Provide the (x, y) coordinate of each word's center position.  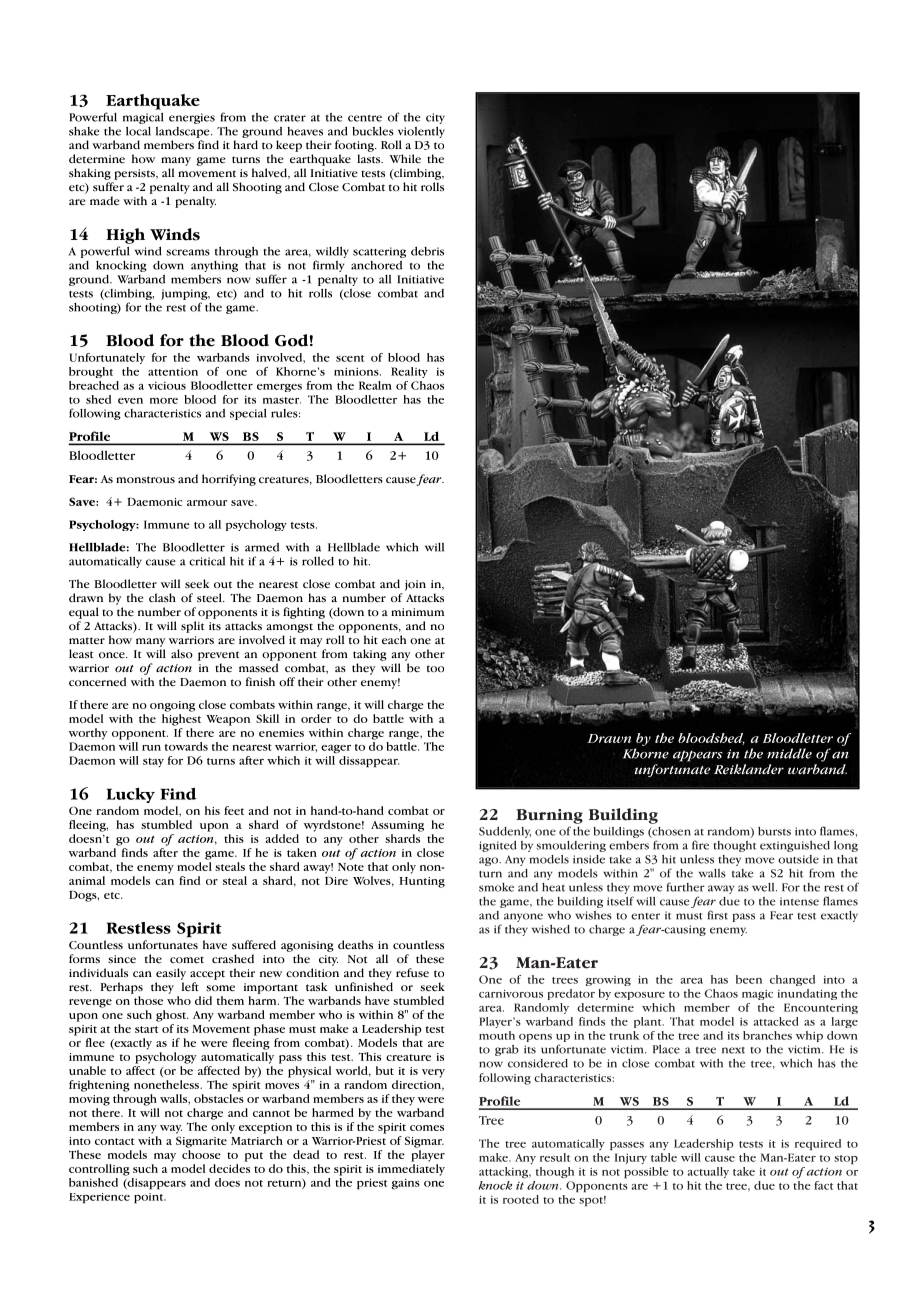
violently (421, 132)
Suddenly (505, 832)
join (415, 585)
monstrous (145, 480)
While (405, 159)
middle (789, 753)
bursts (774, 831)
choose (201, 1154)
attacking (505, 1172)
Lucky (131, 795)
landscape (184, 132)
